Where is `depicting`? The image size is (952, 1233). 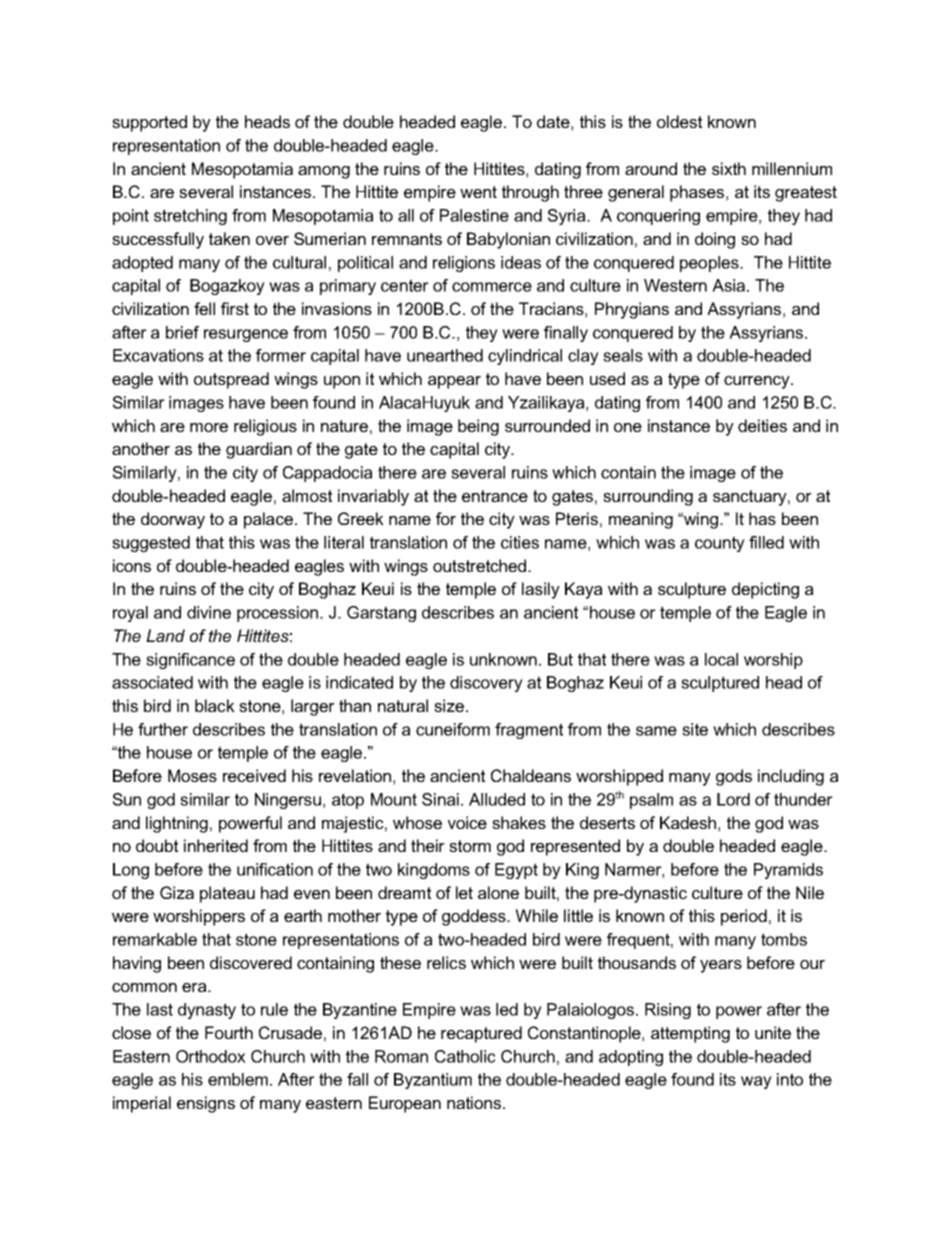 depicting is located at coordinates (765, 590).
